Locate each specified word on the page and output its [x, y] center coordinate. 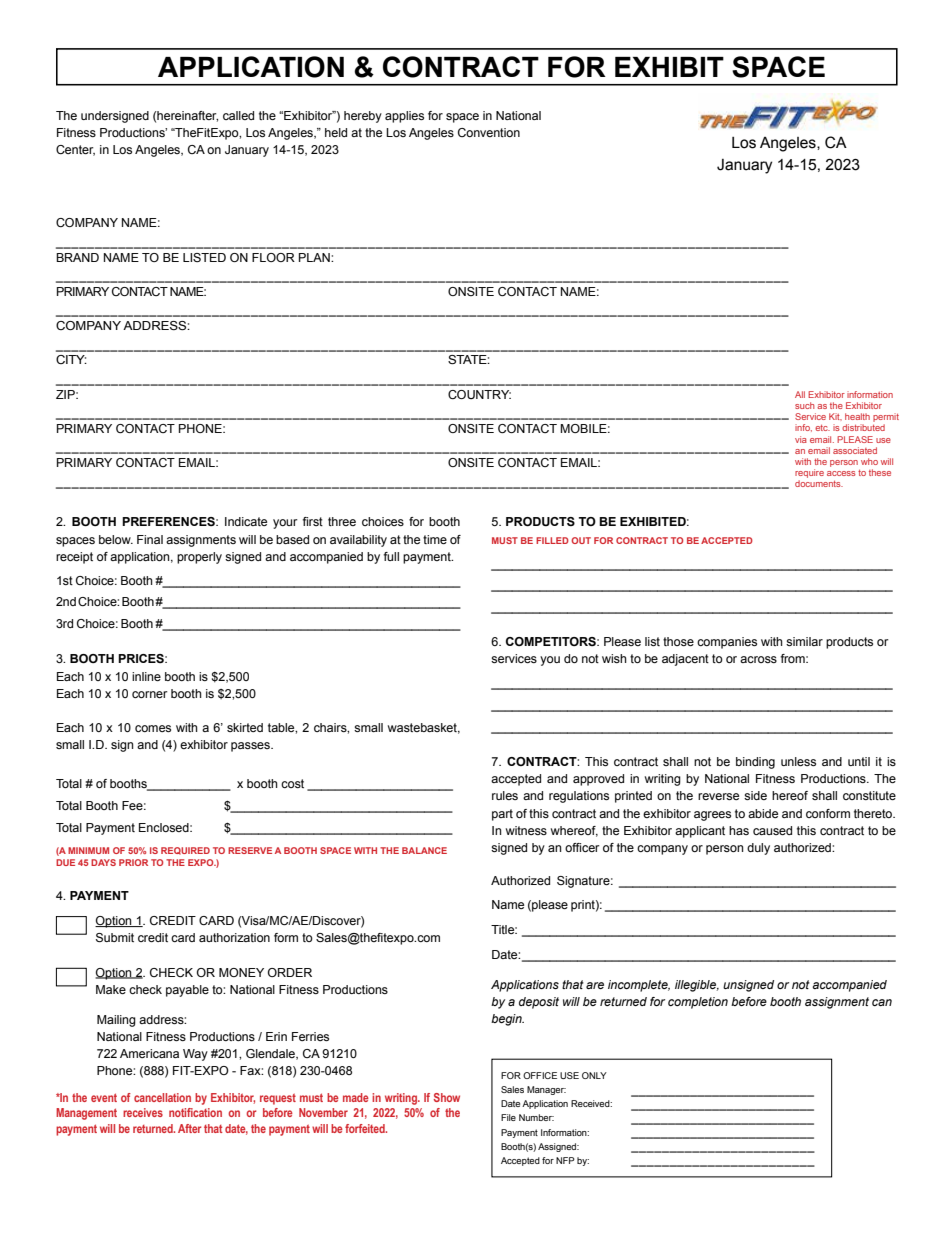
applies [404, 117]
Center [75, 150]
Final [150, 539]
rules [505, 795]
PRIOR [133, 862]
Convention [489, 132]
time [435, 539]
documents [819, 483]
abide [763, 813]
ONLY [594, 1075]
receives [143, 1112]
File [508, 1117]
